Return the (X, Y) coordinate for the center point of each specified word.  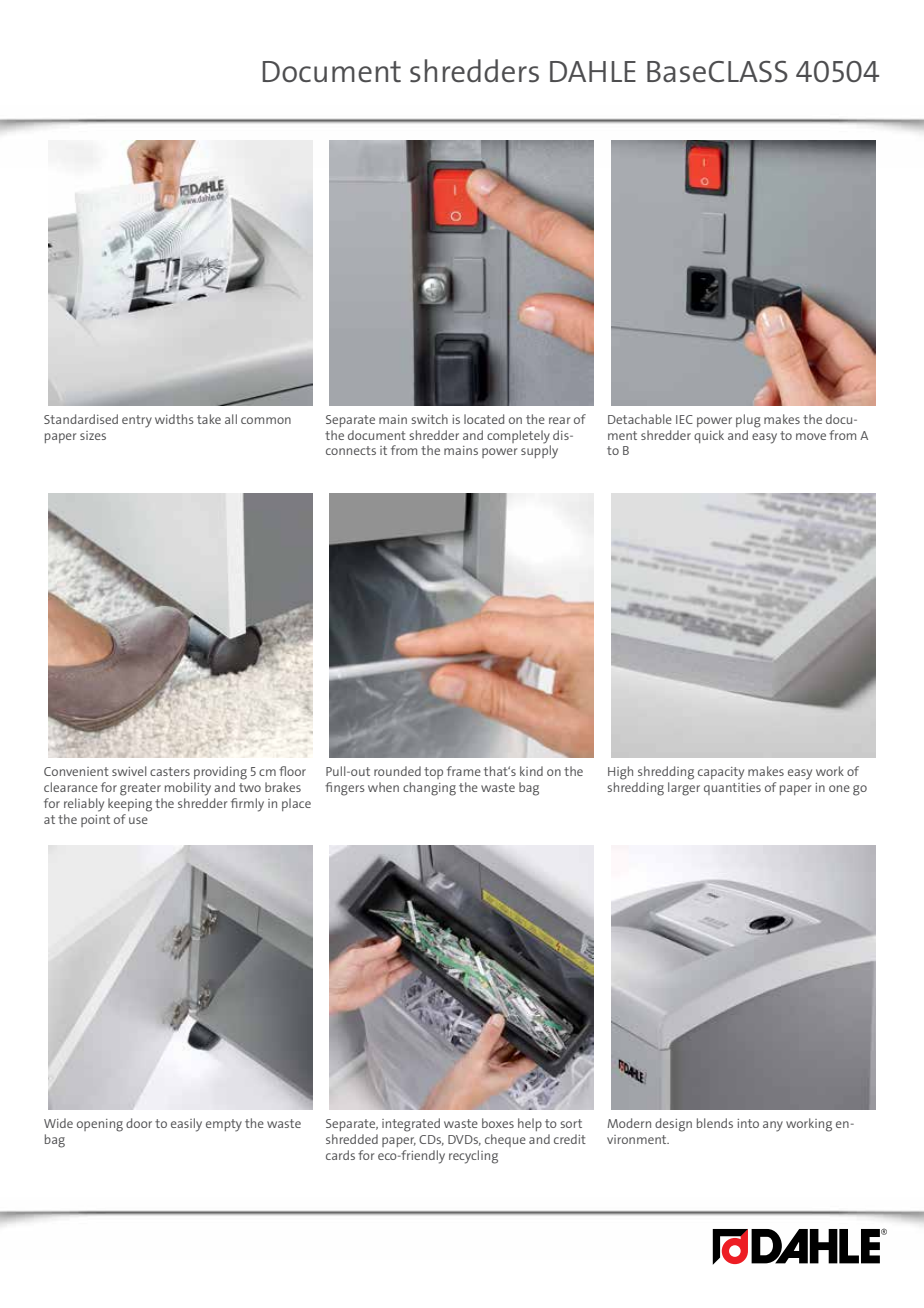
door (139, 1123)
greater (140, 789)
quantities (732, 789)
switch (429, 419)
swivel (129, 771)
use (138, 820)
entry (137, 421)
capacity (721, 773)
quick (709, 436)
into (748, 1123)
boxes (498, 1123)
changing (429, 789)
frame (464, 771)
